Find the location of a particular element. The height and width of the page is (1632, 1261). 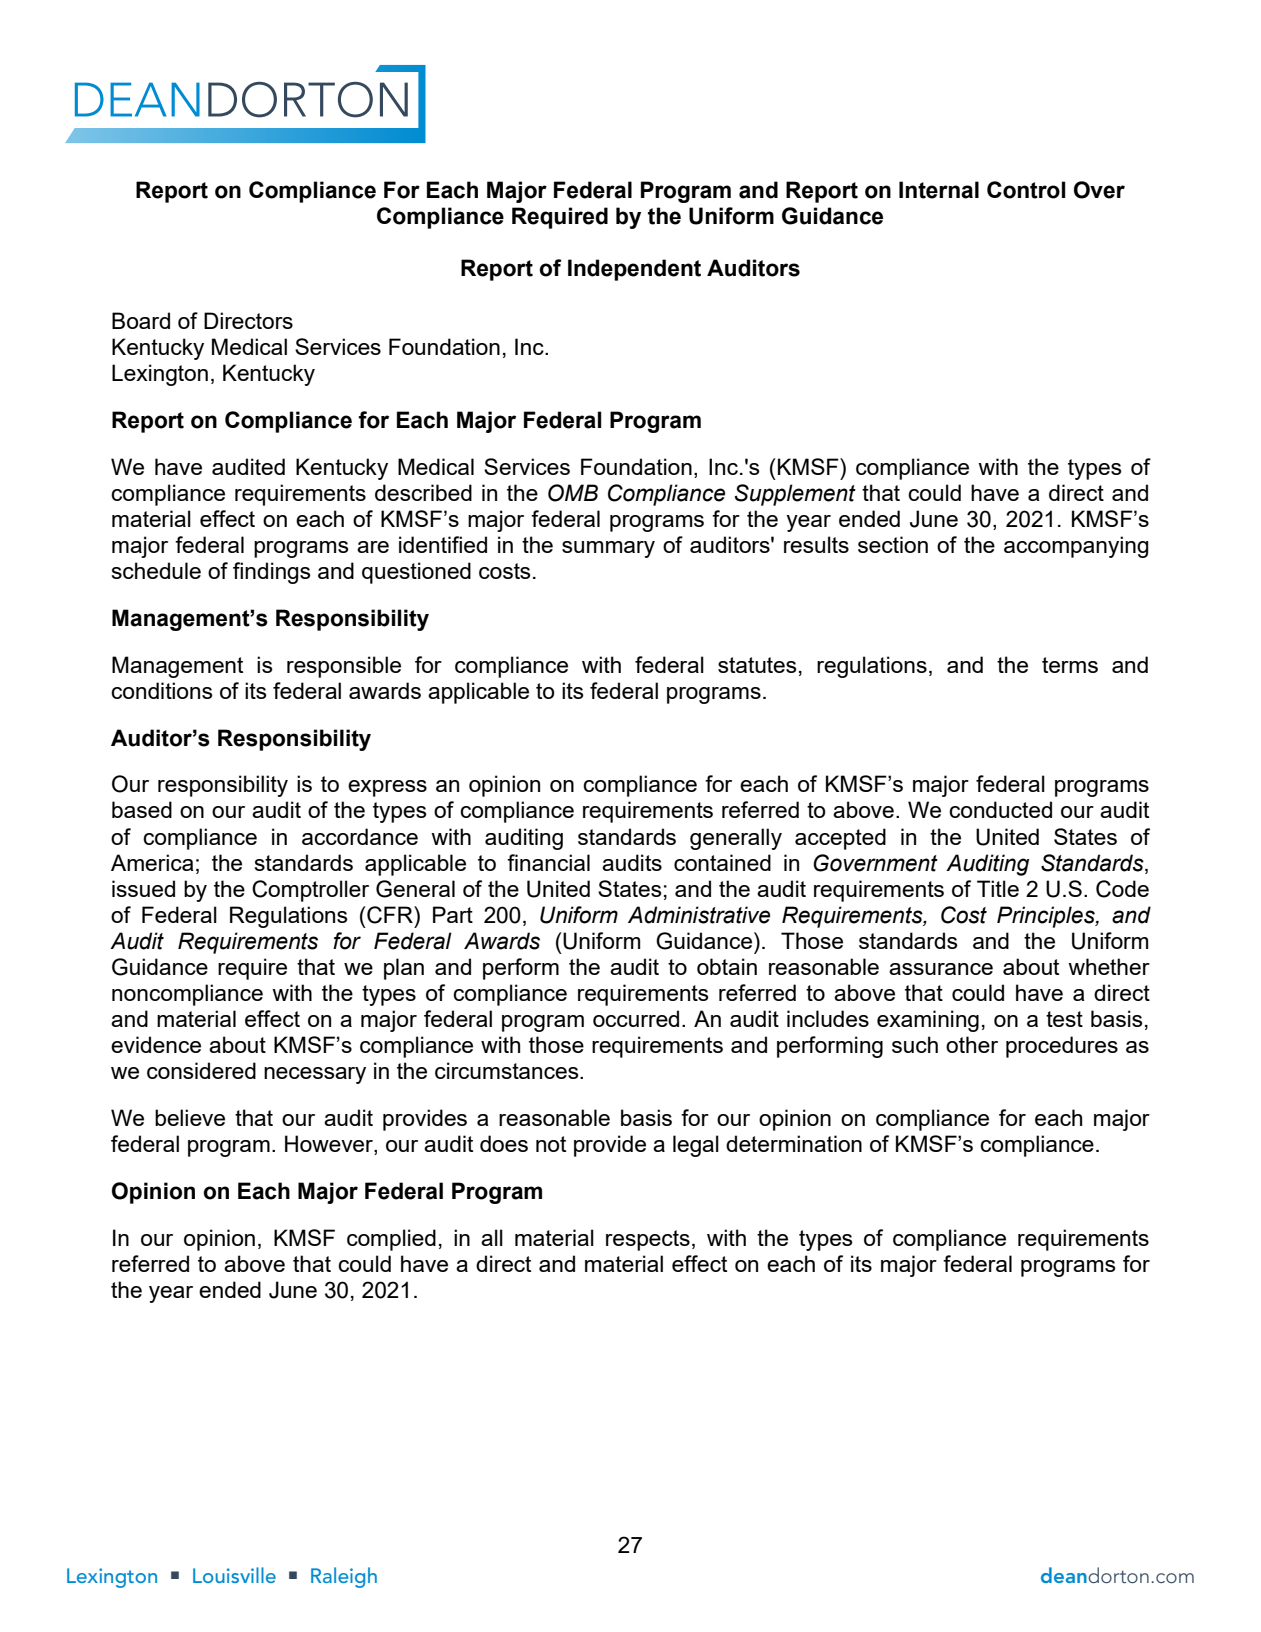

Raleigh is located at coordinates (344, 1577).
